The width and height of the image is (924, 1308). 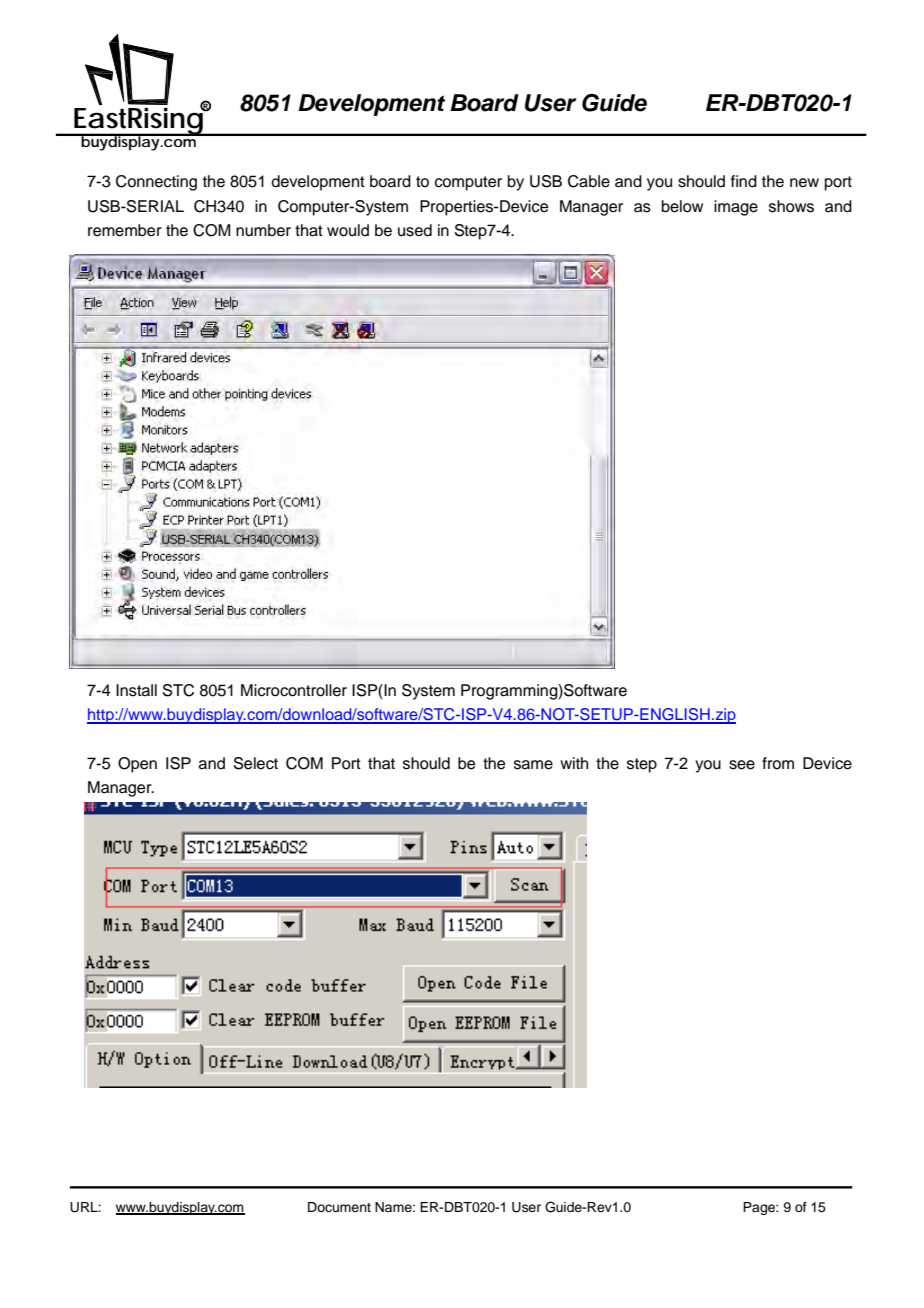 What do you see at coordinates (415, 230) in the image?
I see `used` at bounding box center [415, 230].
